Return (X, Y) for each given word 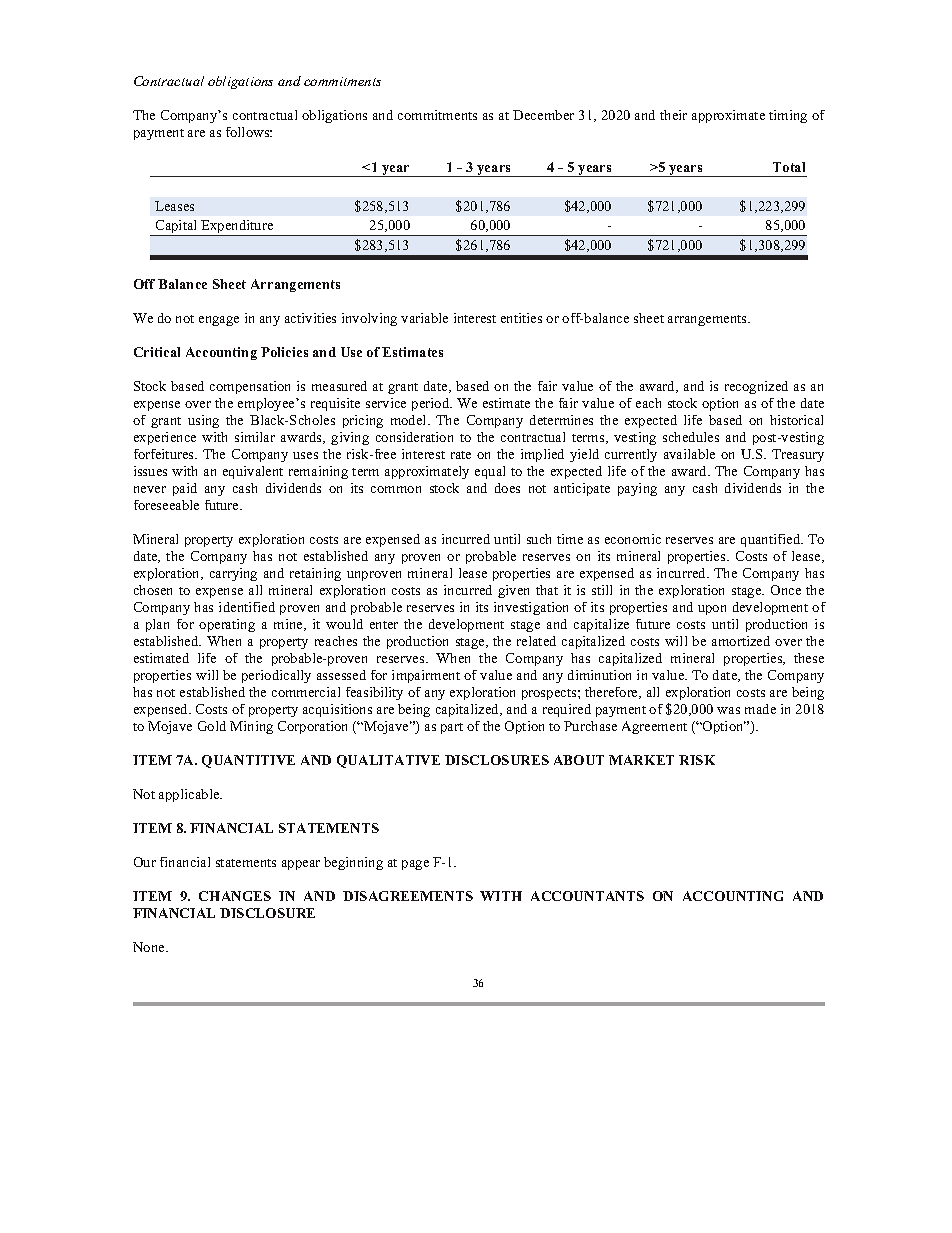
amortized (741, 641)
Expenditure (237, 228)
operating (227, 625)
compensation (250, 387)
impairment (426, 676)
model (410, 420)
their (673, 115)
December (543, 115)
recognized (756, 387)
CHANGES (235, 896)
